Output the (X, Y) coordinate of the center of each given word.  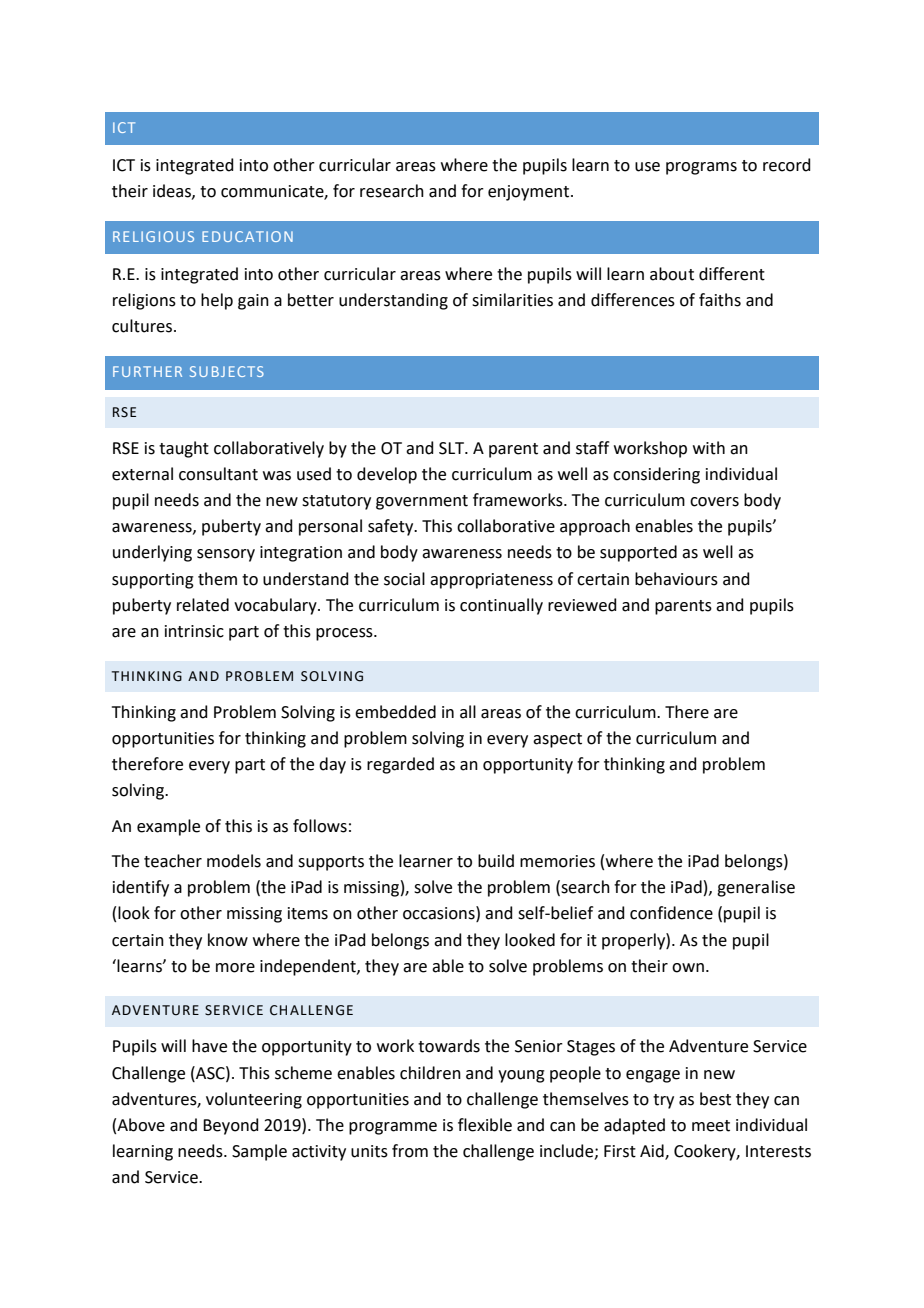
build (496, 861)
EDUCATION (247, 236)
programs (701, 168)
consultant (218, 474)
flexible (485, 1125)
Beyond (231, 1126)
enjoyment (530, 193)
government (422, 502)
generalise (756, 888)
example (168, 827)
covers (714, 502)
